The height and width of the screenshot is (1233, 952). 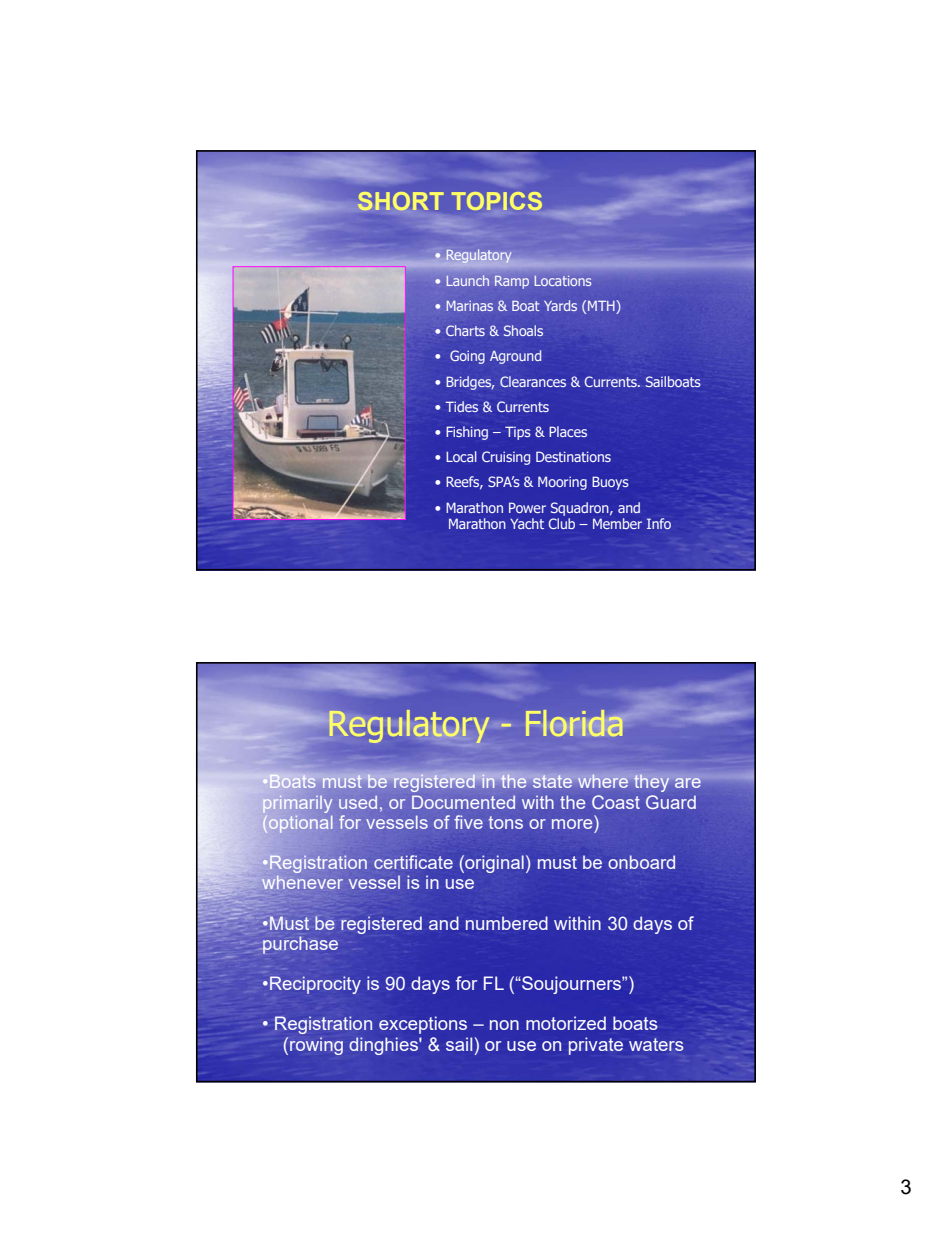 What do you see at coordinates (518, 433) in the screenshot?
I see `Tips` at bounding box center [518, 433].
